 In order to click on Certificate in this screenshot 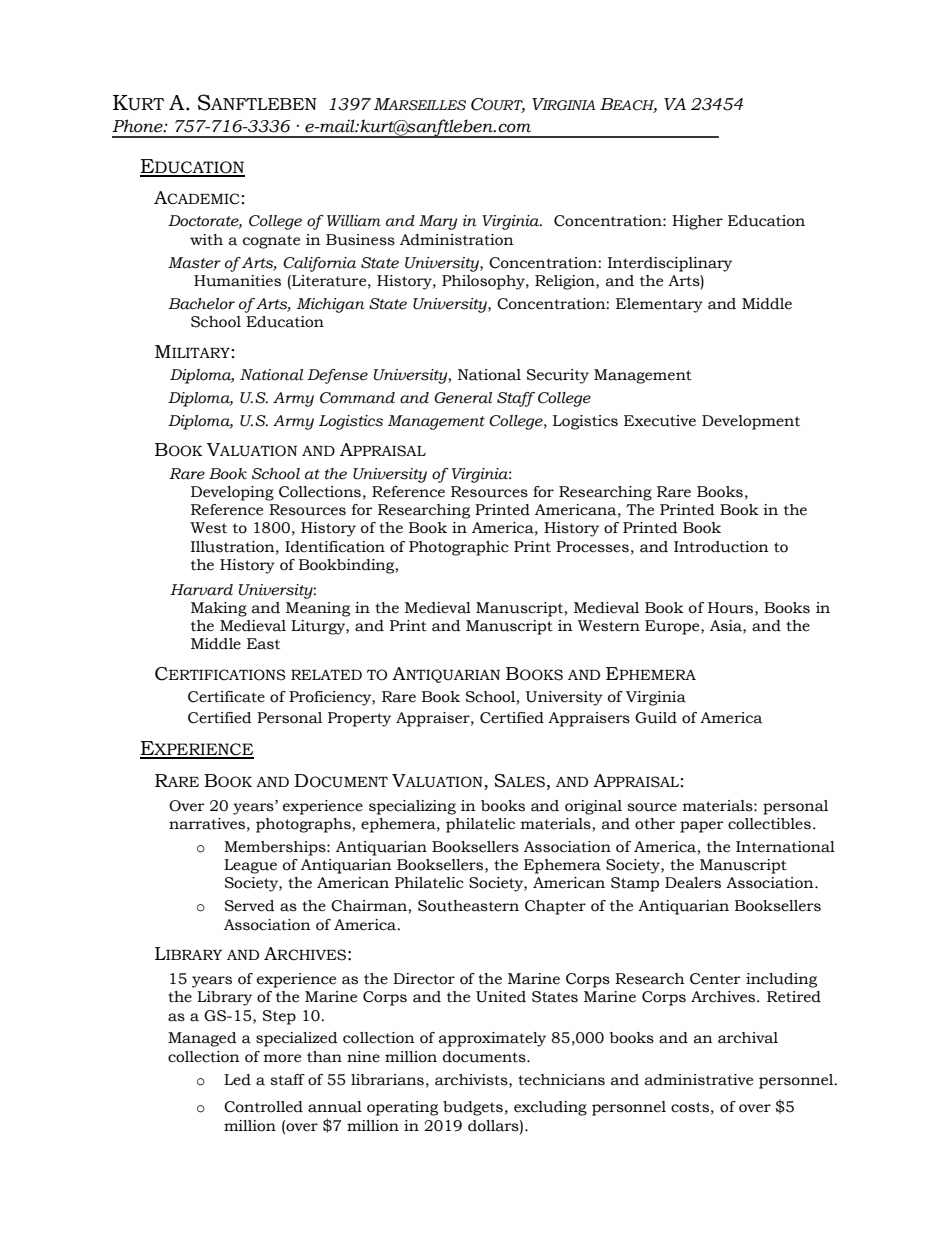, I will do `click(226, 697)`.
